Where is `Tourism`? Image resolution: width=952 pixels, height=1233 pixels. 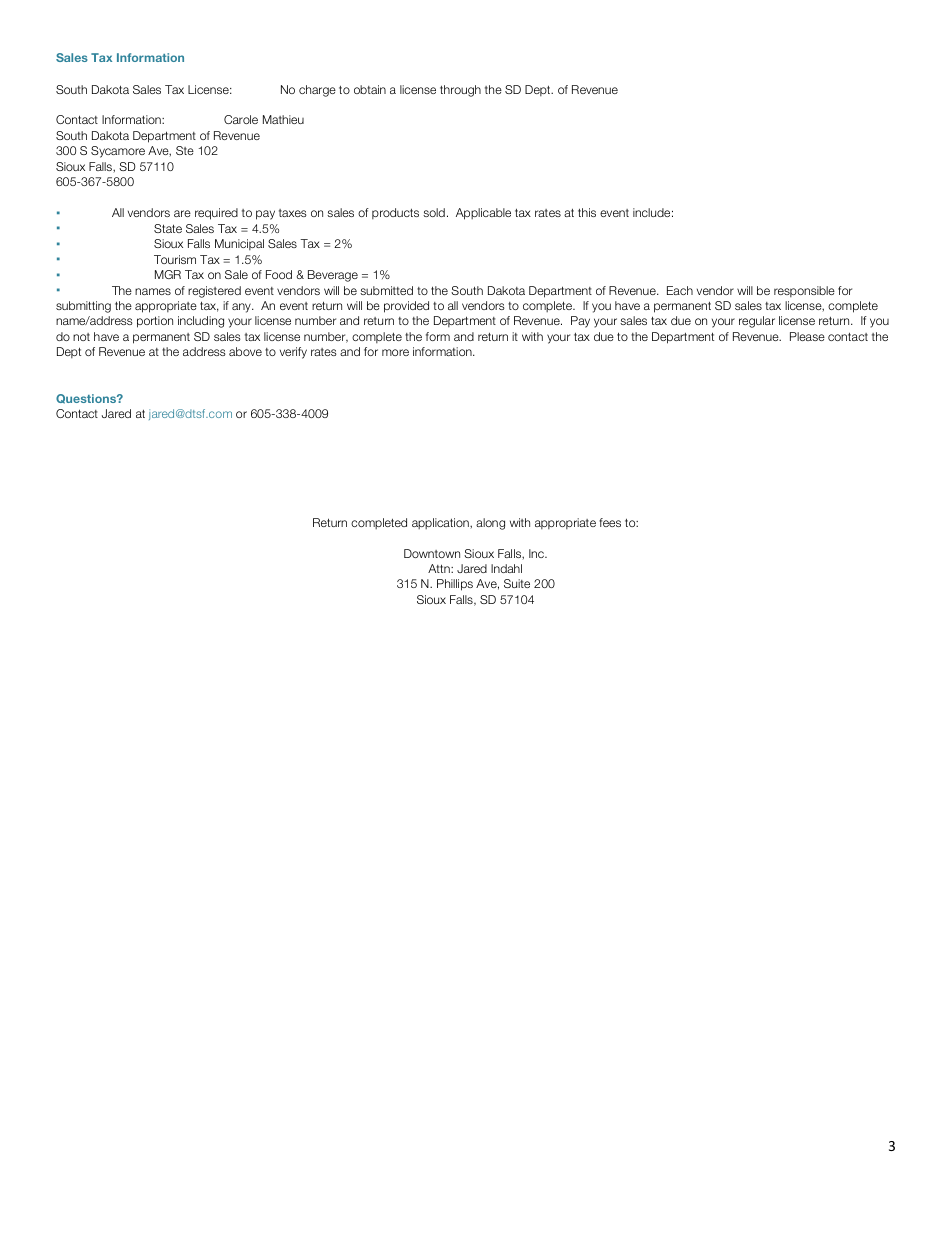
Tourism is located at coordinates (175, 259).
